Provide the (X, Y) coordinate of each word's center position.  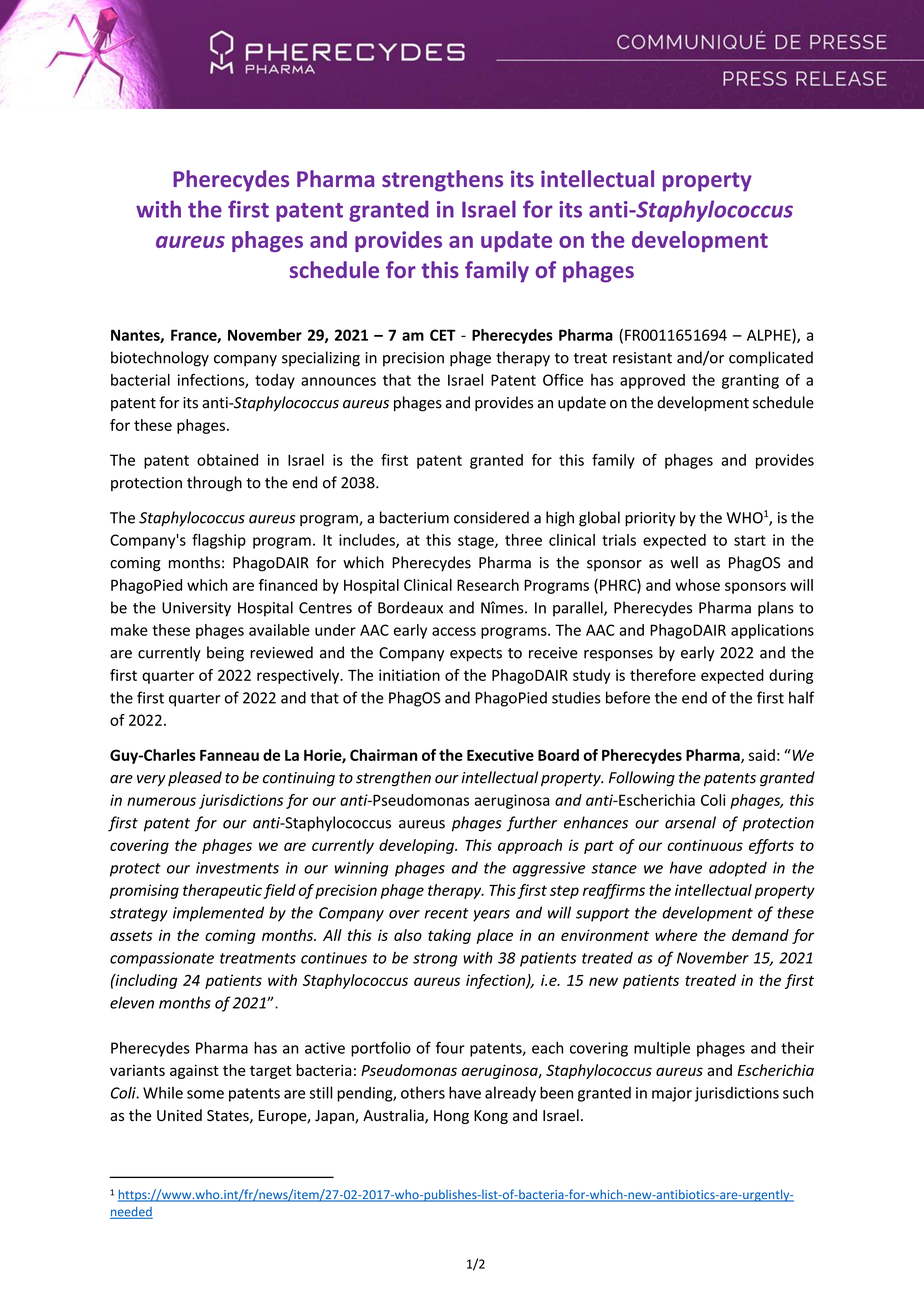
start (750, 540)
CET (443, 335)
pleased (195, 778)
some (205, 1094)
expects (476, 655)
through (214, 484)
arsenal (690, 822)
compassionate (162, 959)
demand (760, 935)
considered (491, 517)
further (532, 824)
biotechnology (160, 359)
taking (449, 936)
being (225, 654)
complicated (771, 359)
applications (772, 631)
